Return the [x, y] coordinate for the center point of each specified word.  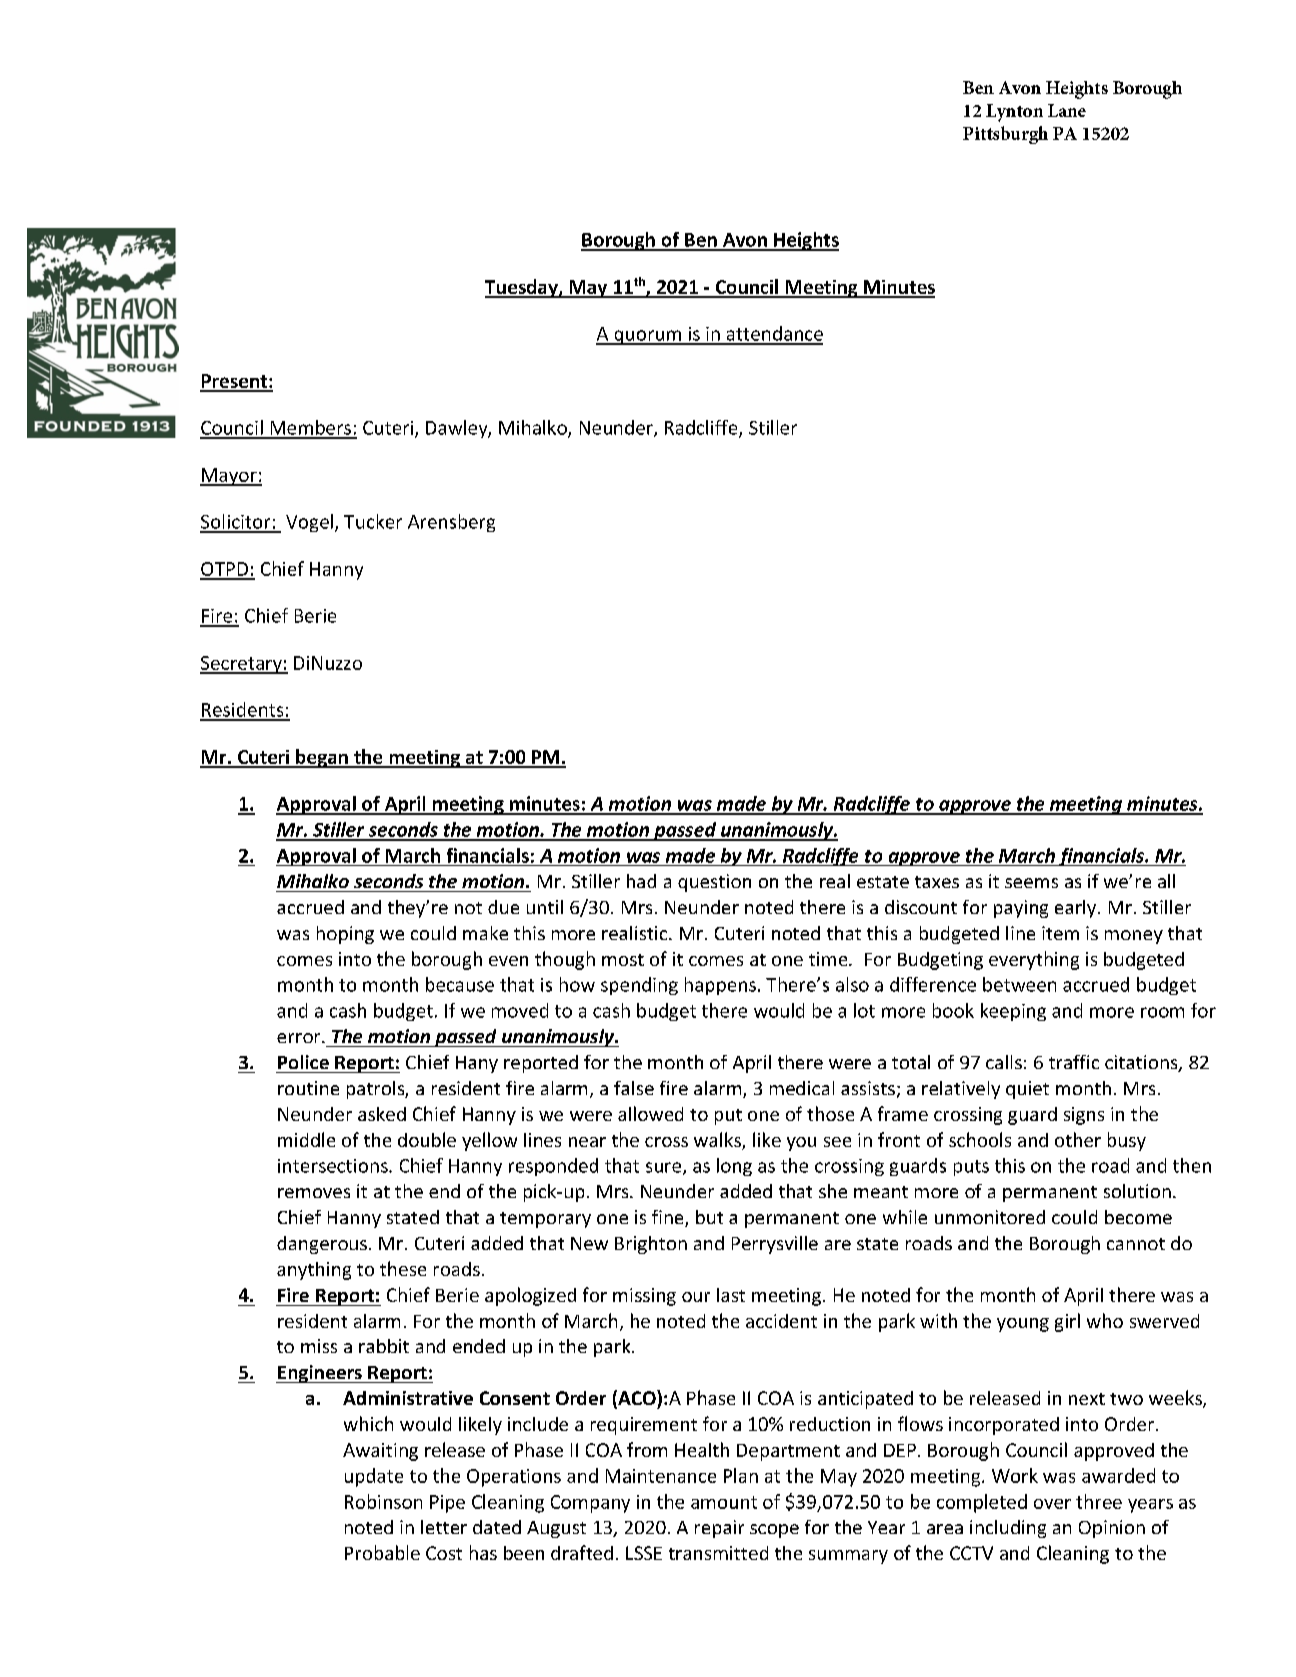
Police [303, 1062]
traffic [1074, 1062]
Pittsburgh [1005, 135]
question [714, 883]
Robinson [383, 1501]
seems [1031, 883]
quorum [647, 337]
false [634, 1088]
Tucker [373, 521]
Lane [1067, 110]
